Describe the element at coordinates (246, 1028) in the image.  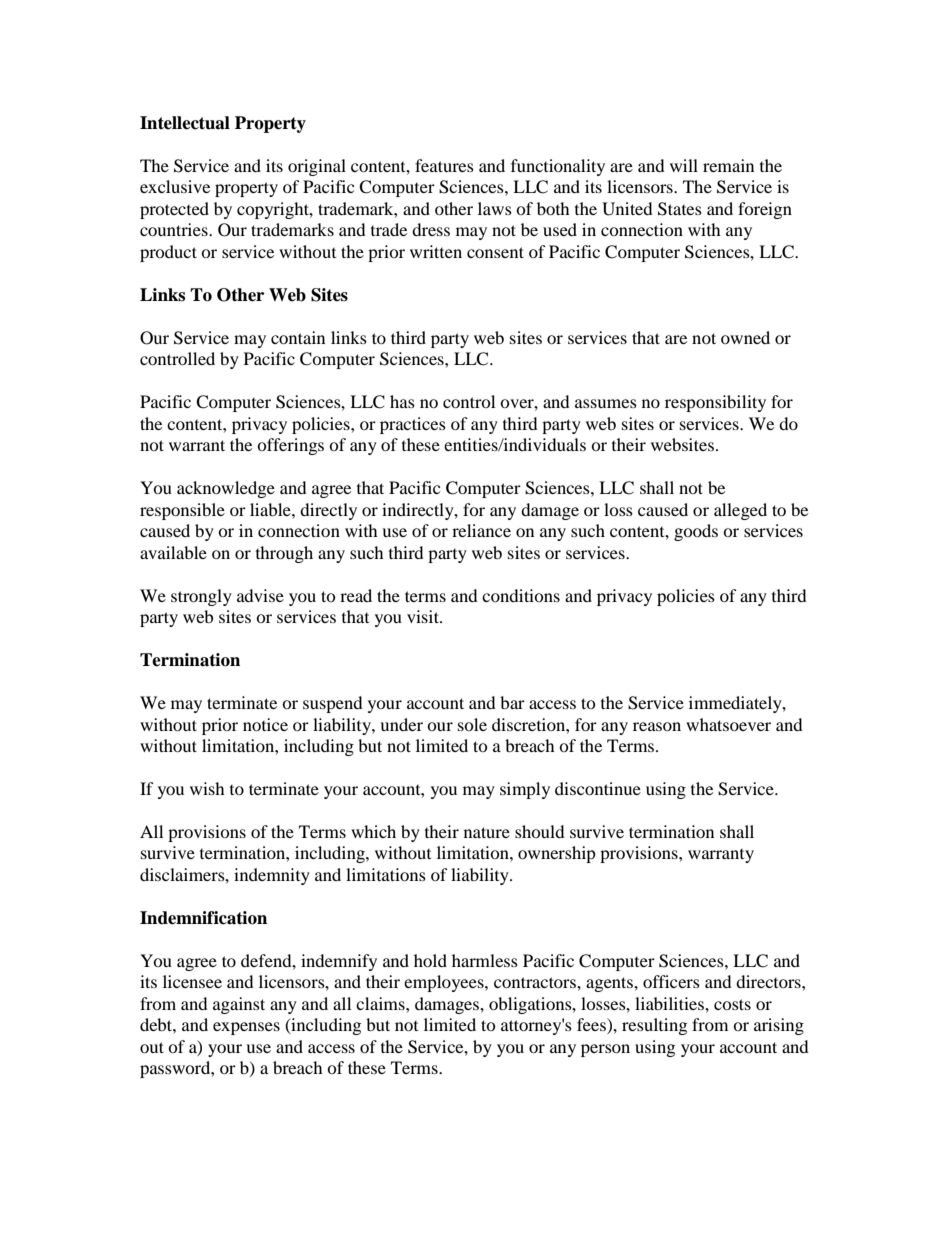
I see `expenses` at that location.
